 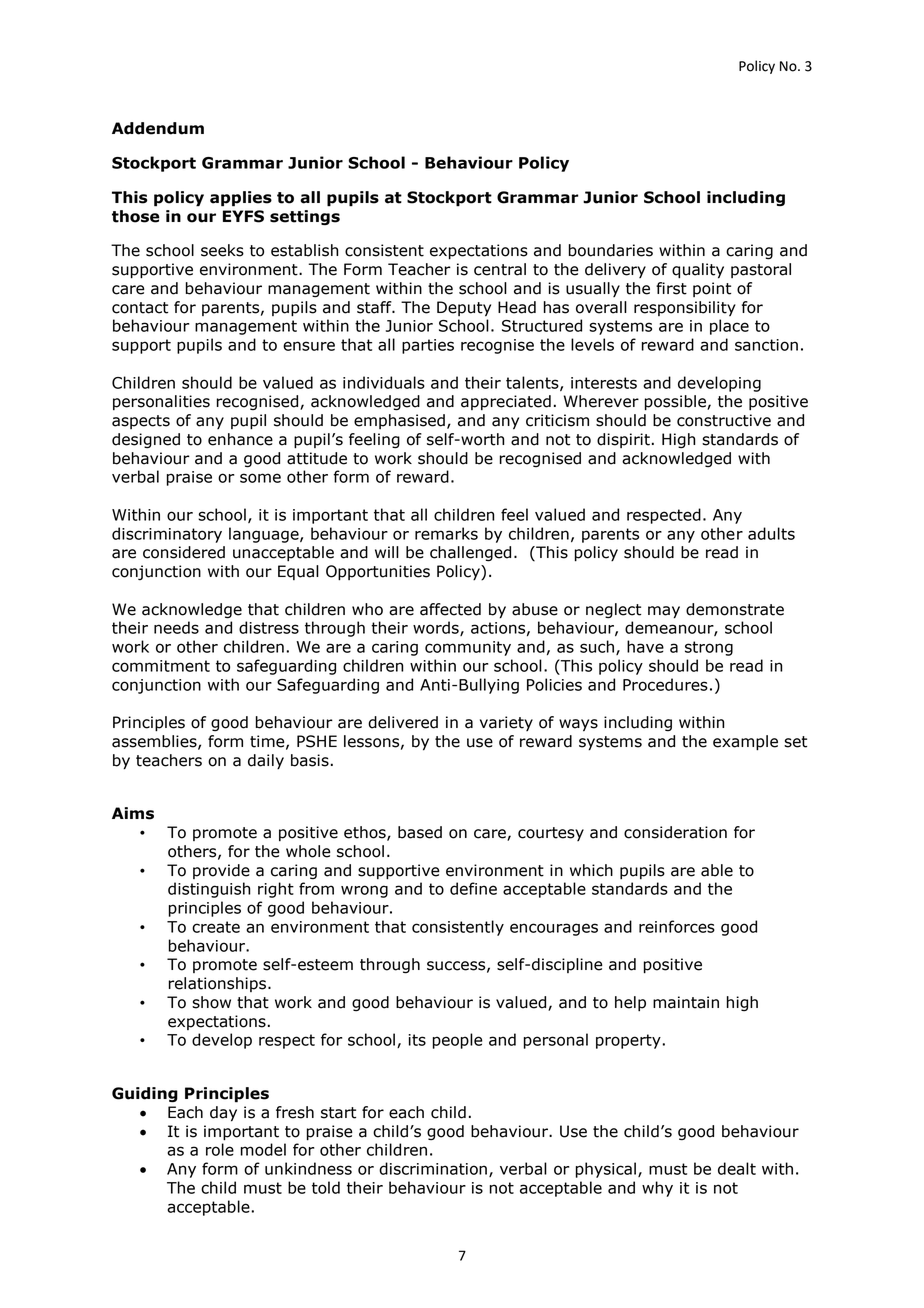 I want to click on reinforces, so click(x=677, y=926).
